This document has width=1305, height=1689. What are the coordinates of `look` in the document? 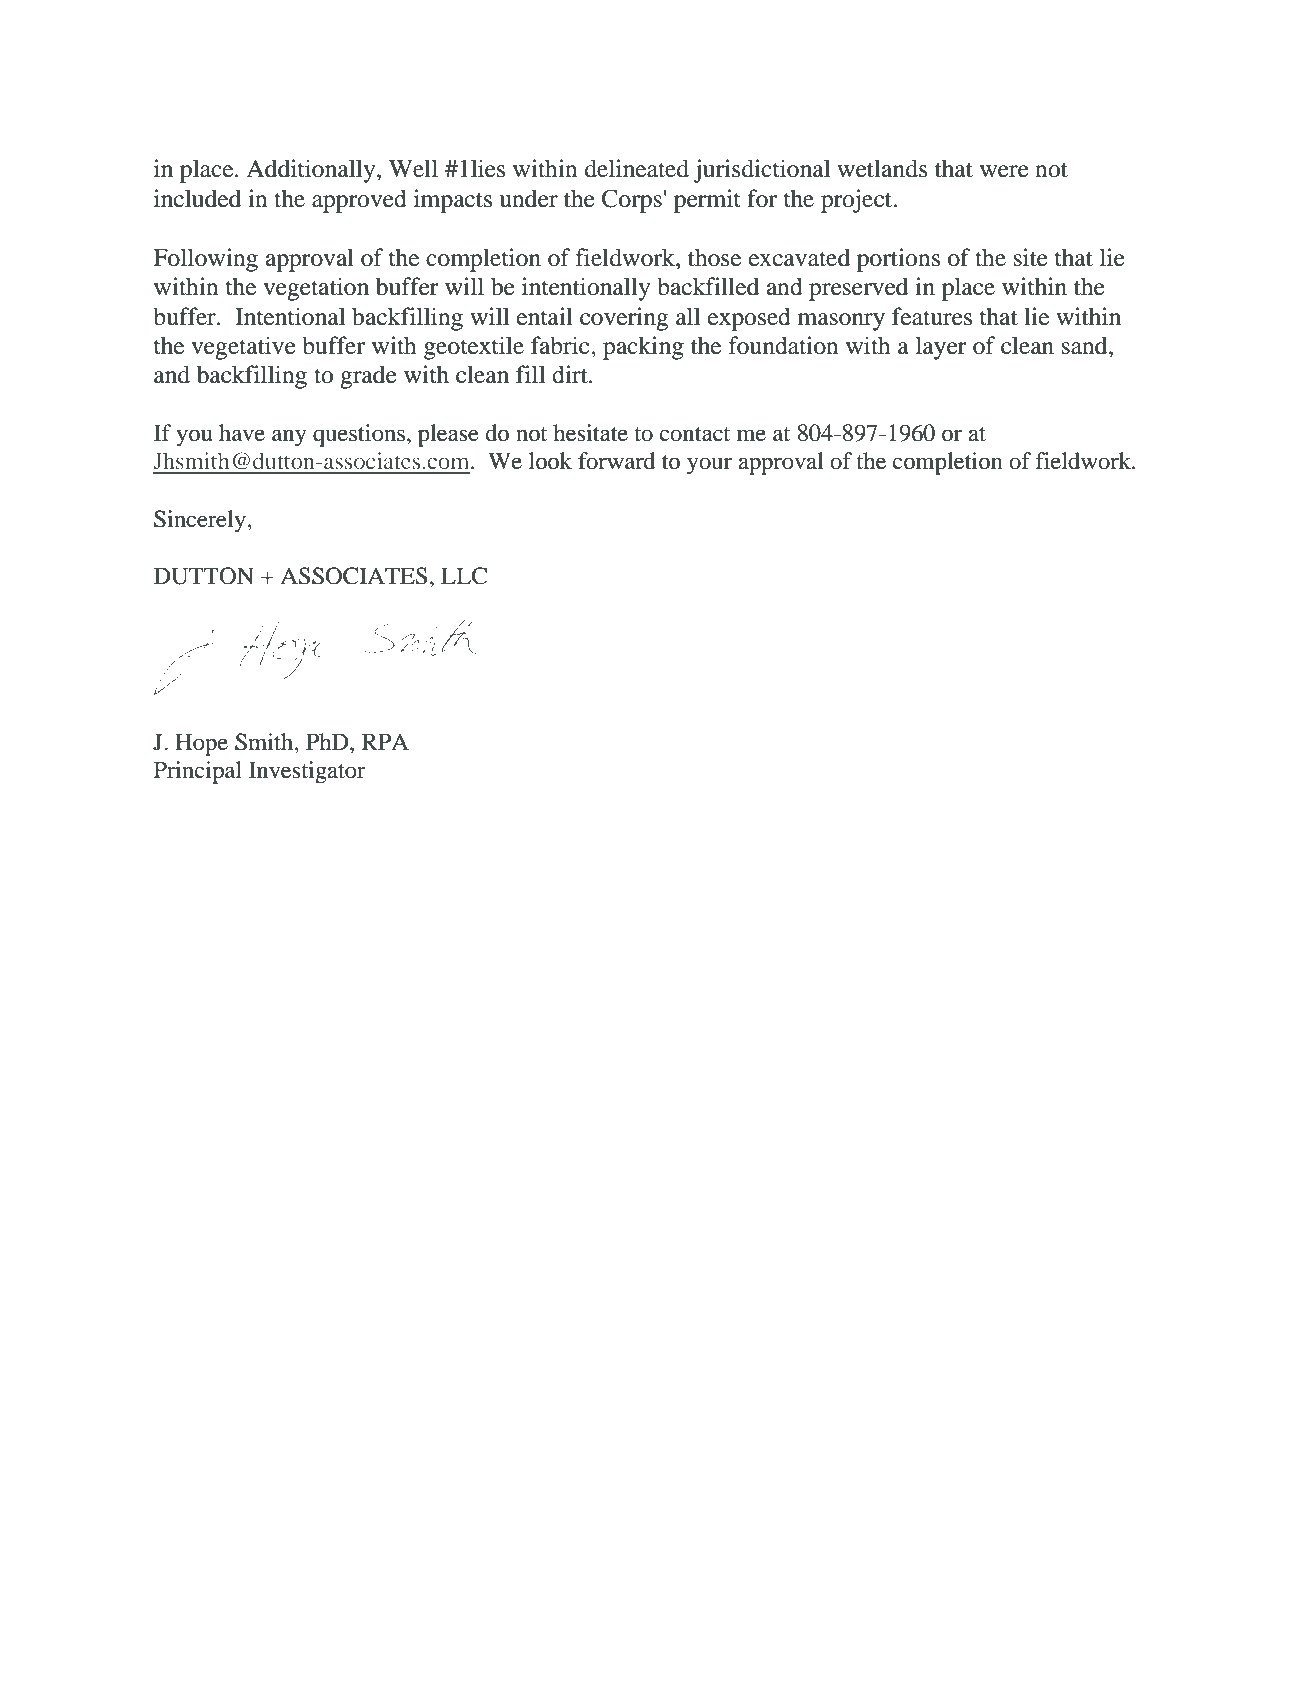 It's located at (550, 461).
